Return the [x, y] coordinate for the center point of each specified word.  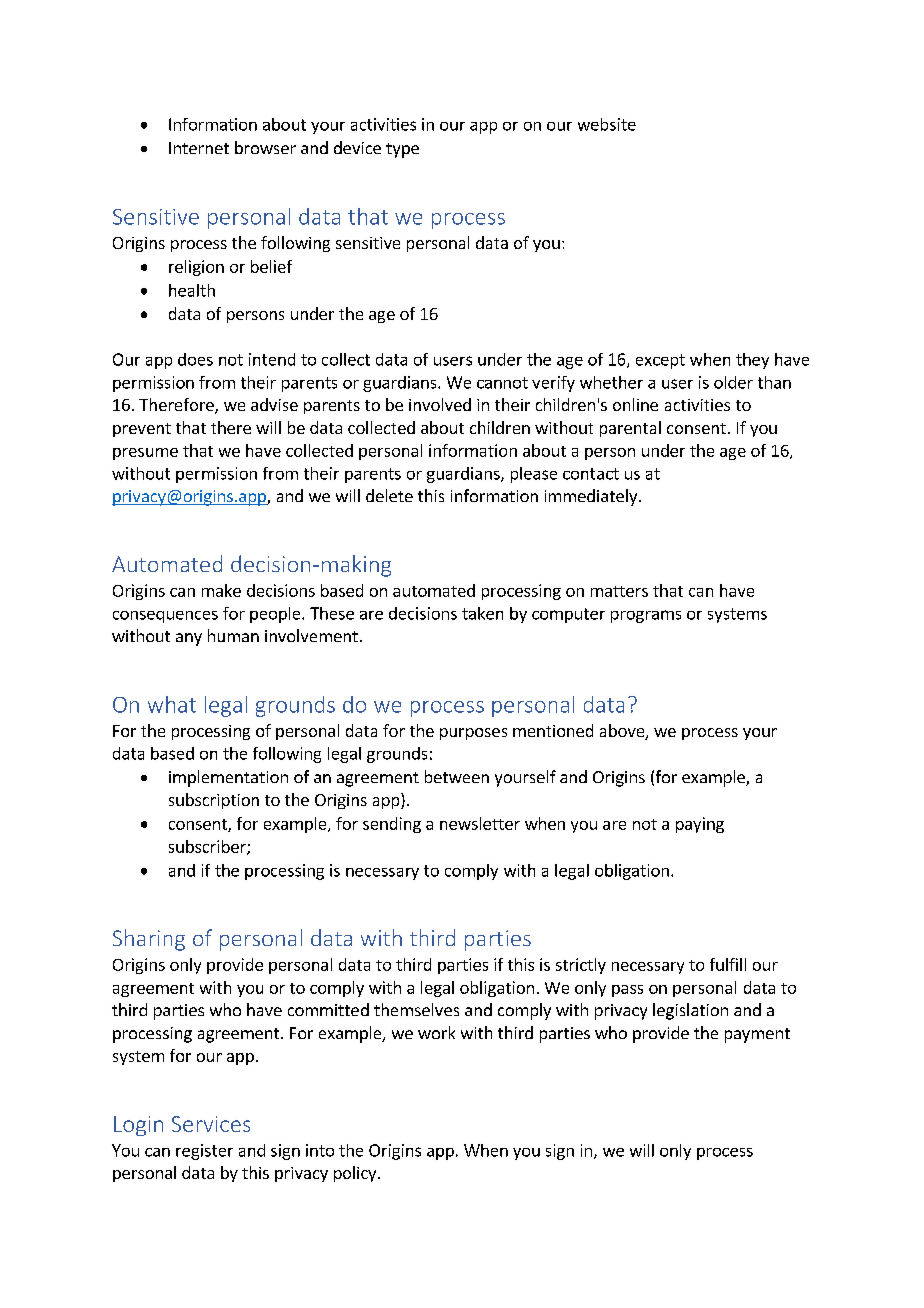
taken [482, 613]
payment [757, 1035]
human [233, 635]
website [607, 124]
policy [356, 1174]
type [402, 150]
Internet [199, 148]
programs [646, 616]
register [204, 1152]
